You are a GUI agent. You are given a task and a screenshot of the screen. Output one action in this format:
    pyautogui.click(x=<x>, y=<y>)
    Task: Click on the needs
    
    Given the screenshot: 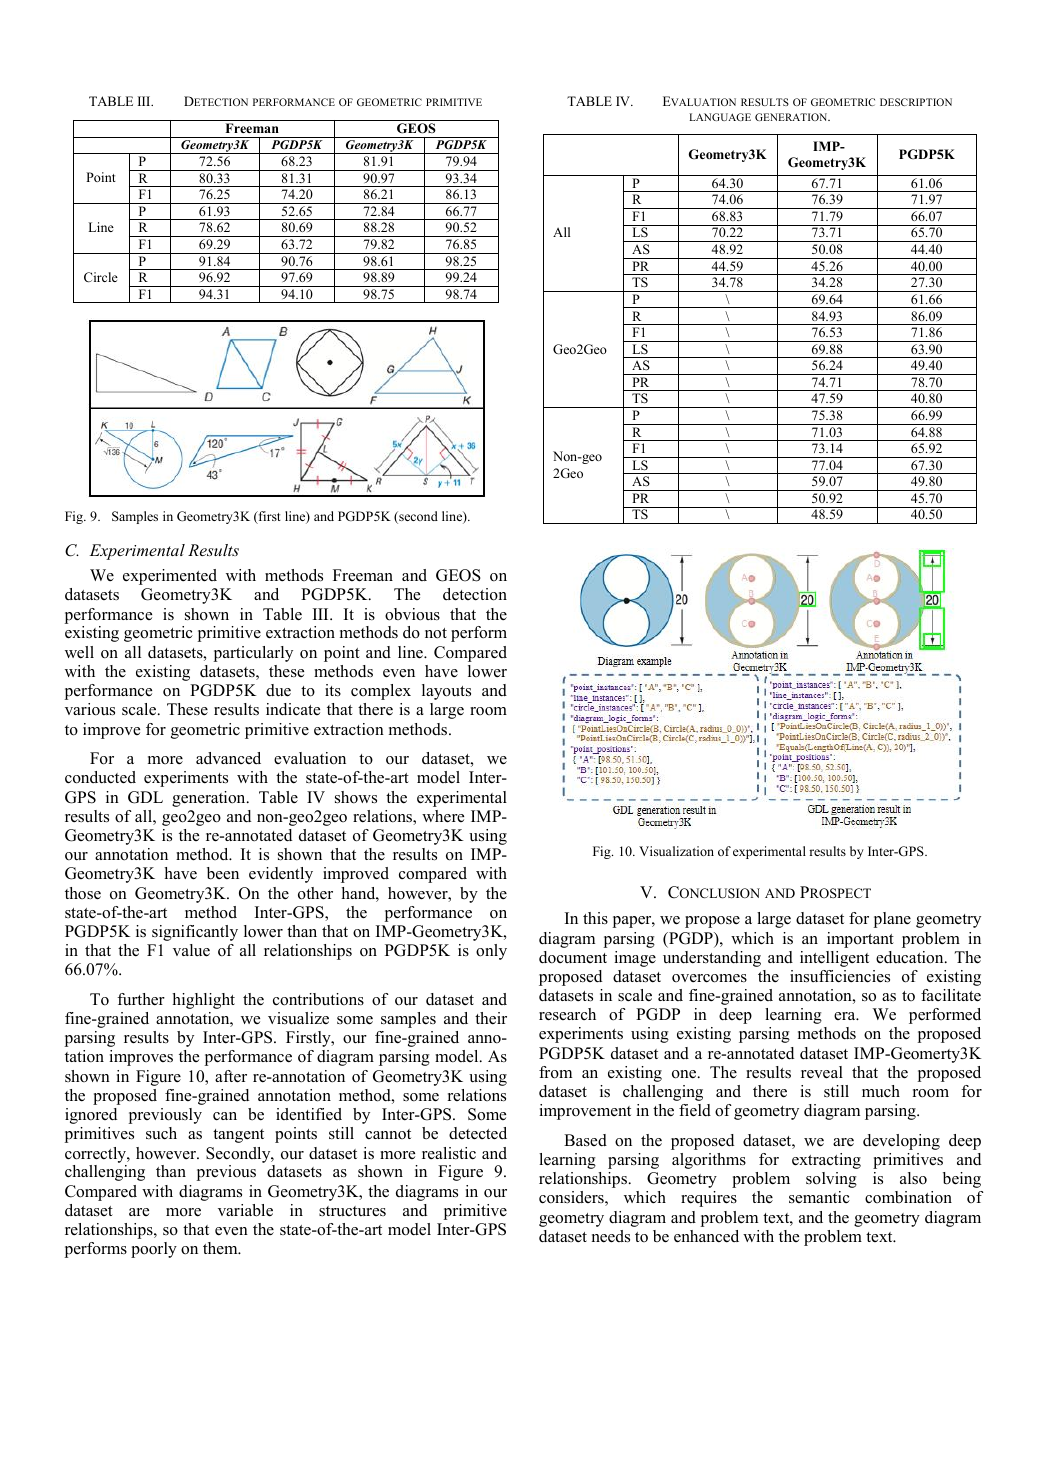 What is the action you would take?
    pyautogui.click(x=611, y=1236)
